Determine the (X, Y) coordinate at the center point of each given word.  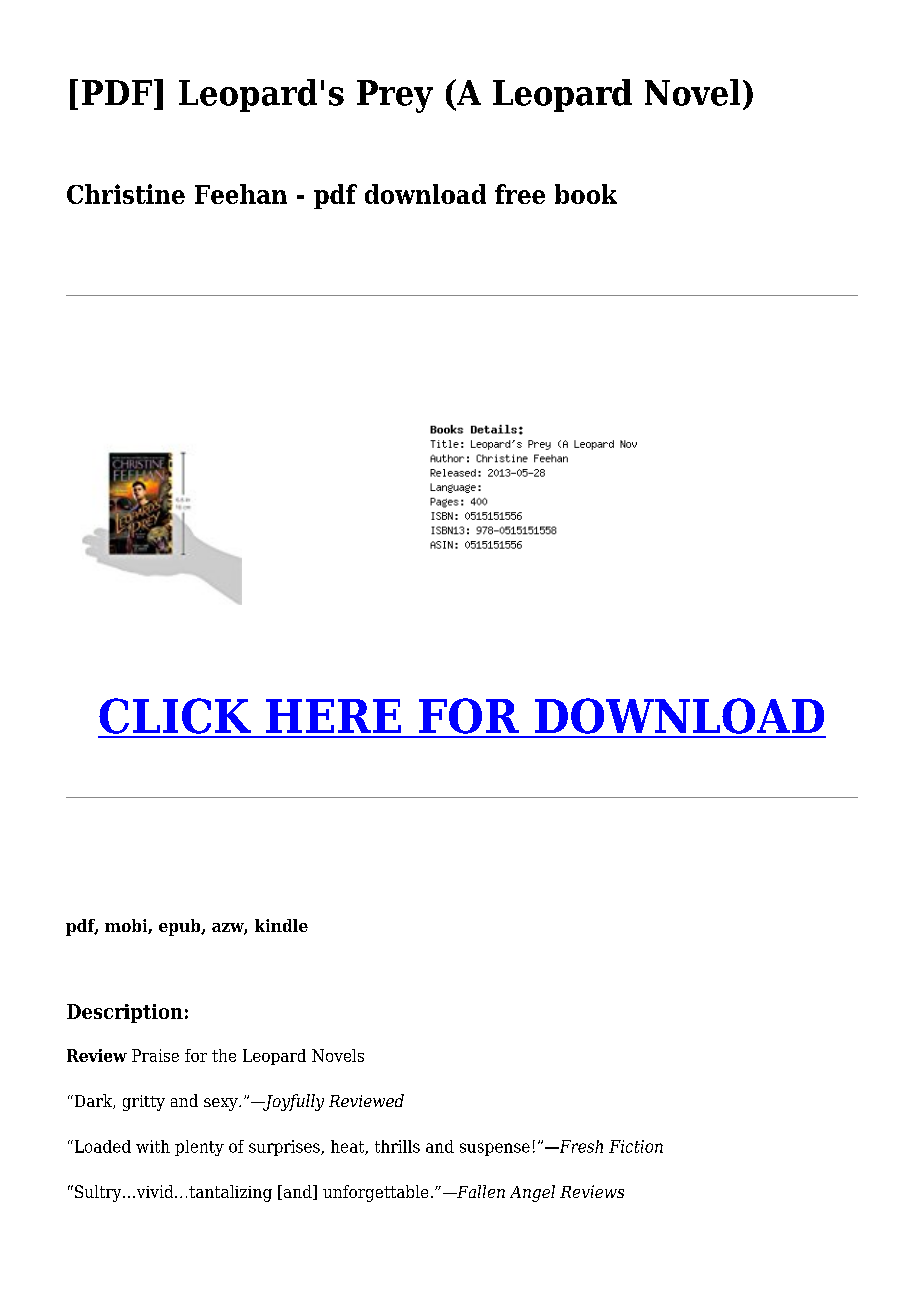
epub (181, 927)
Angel (532, 1193)
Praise (155, 1055)
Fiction (636, 1146)
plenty (199, 1148)
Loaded (101, 1146)
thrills (397, 1146)
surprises (285, 1148)
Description (125, 1013)
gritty (144, 1103)
